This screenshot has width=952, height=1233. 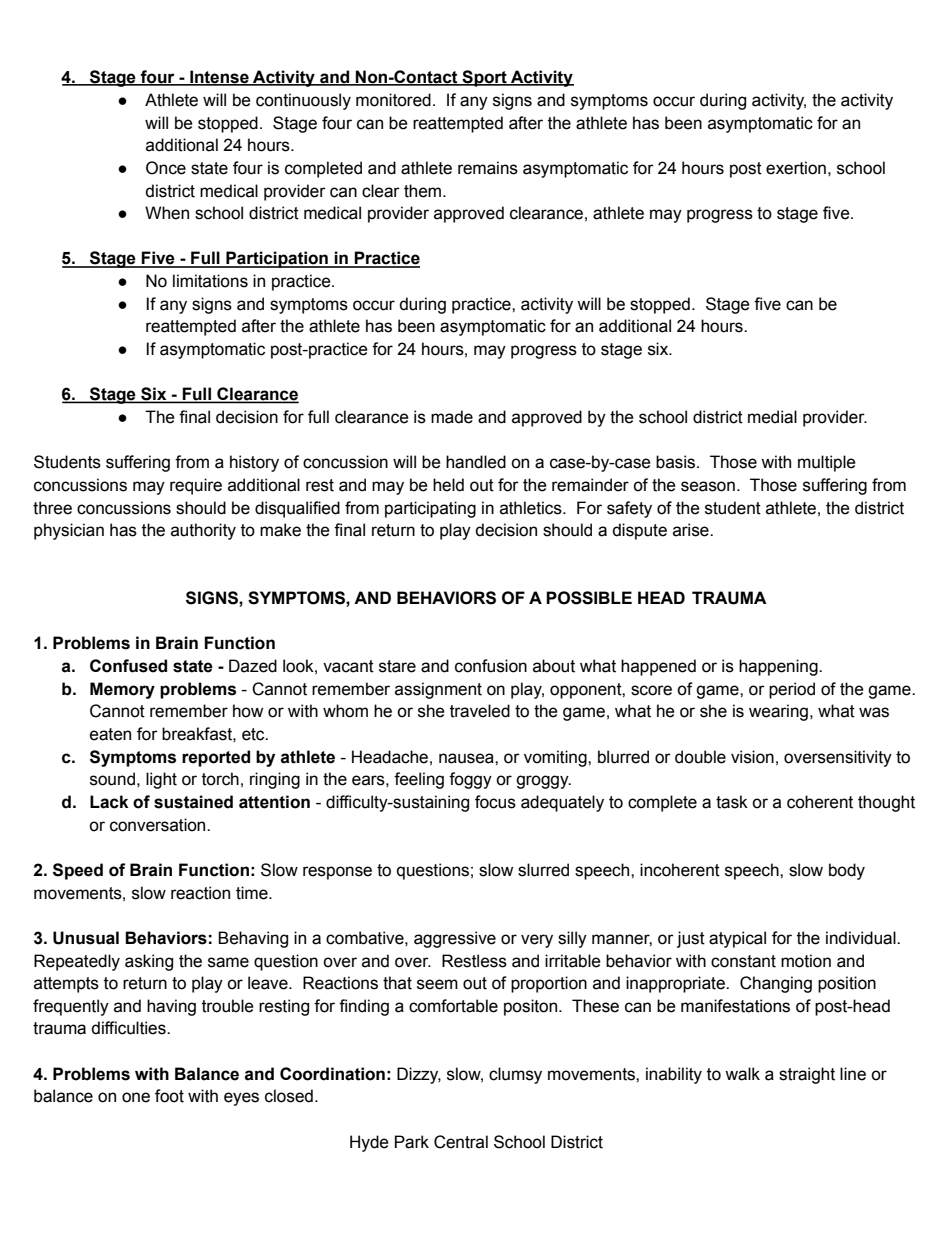 What do you see at coordinates (491, 666) in the screenshot?
I see `confusion` at bounding box center [491, 666].
